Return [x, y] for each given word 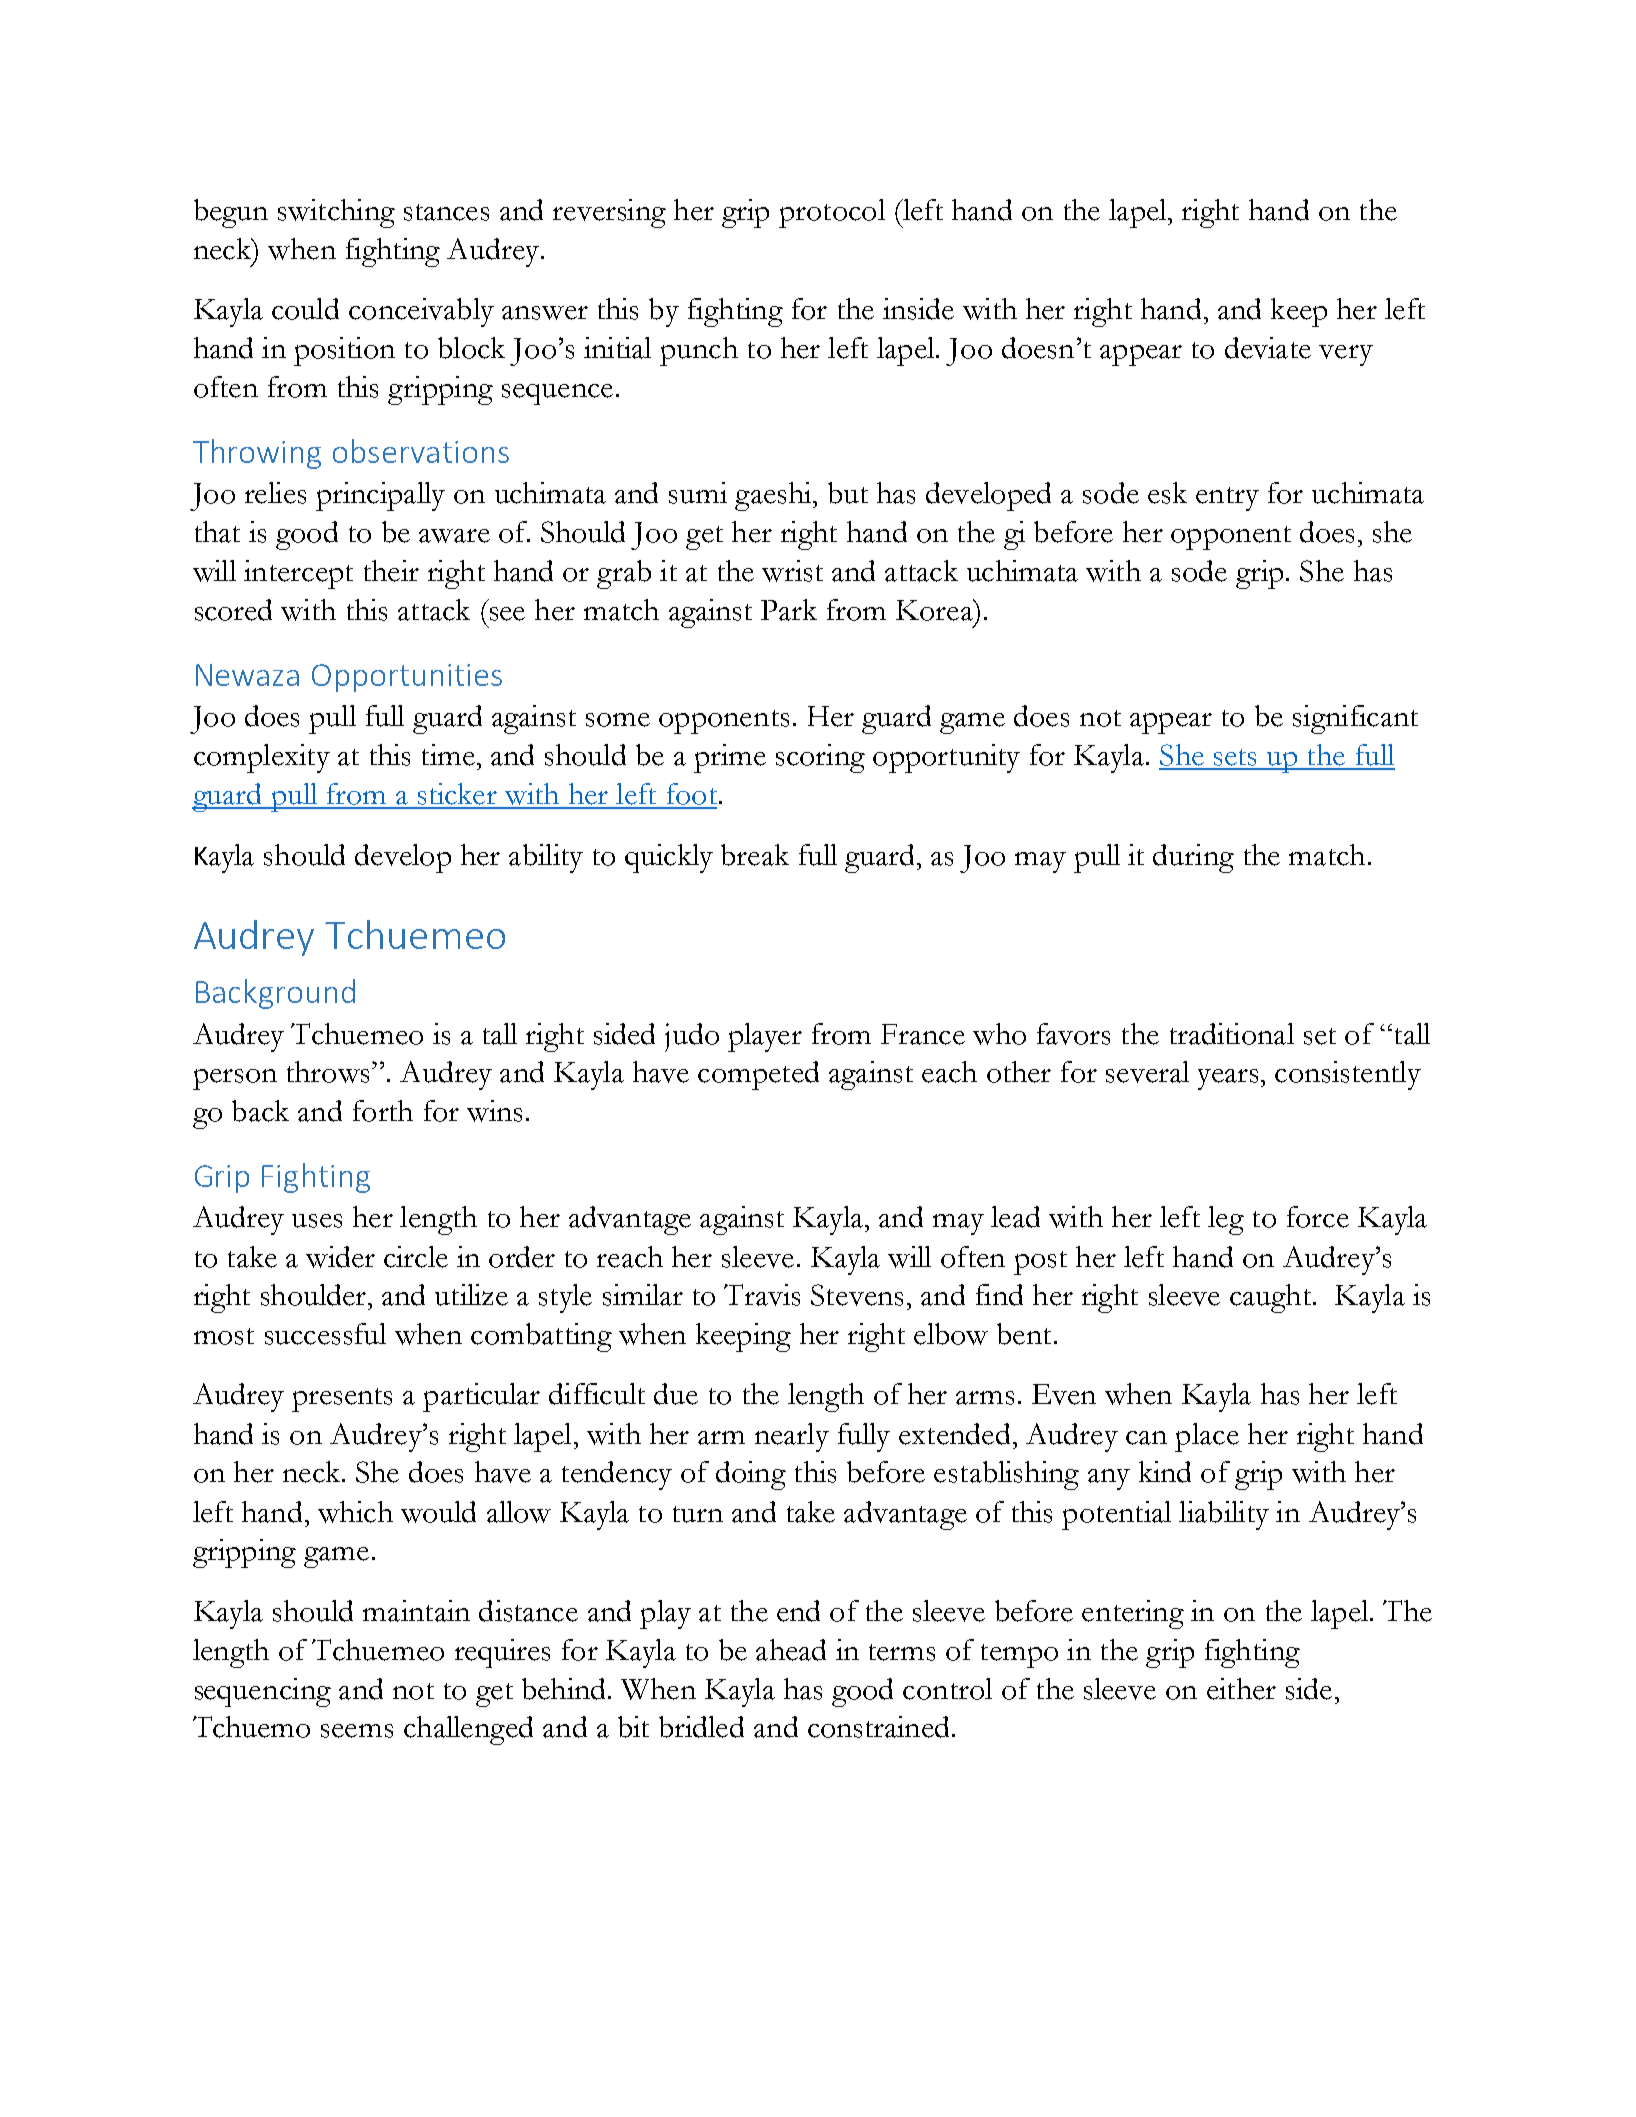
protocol [832, 213]
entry [1227, 499]
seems [357, 1731]
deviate [1268, 348]
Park [789, 610]
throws [328, 1072]
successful [325, 1334]
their [391, 571]
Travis [762, 1295]
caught [1272, 1298]
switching [336, 213]
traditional [1232, 1034]
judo [692, 1037]
